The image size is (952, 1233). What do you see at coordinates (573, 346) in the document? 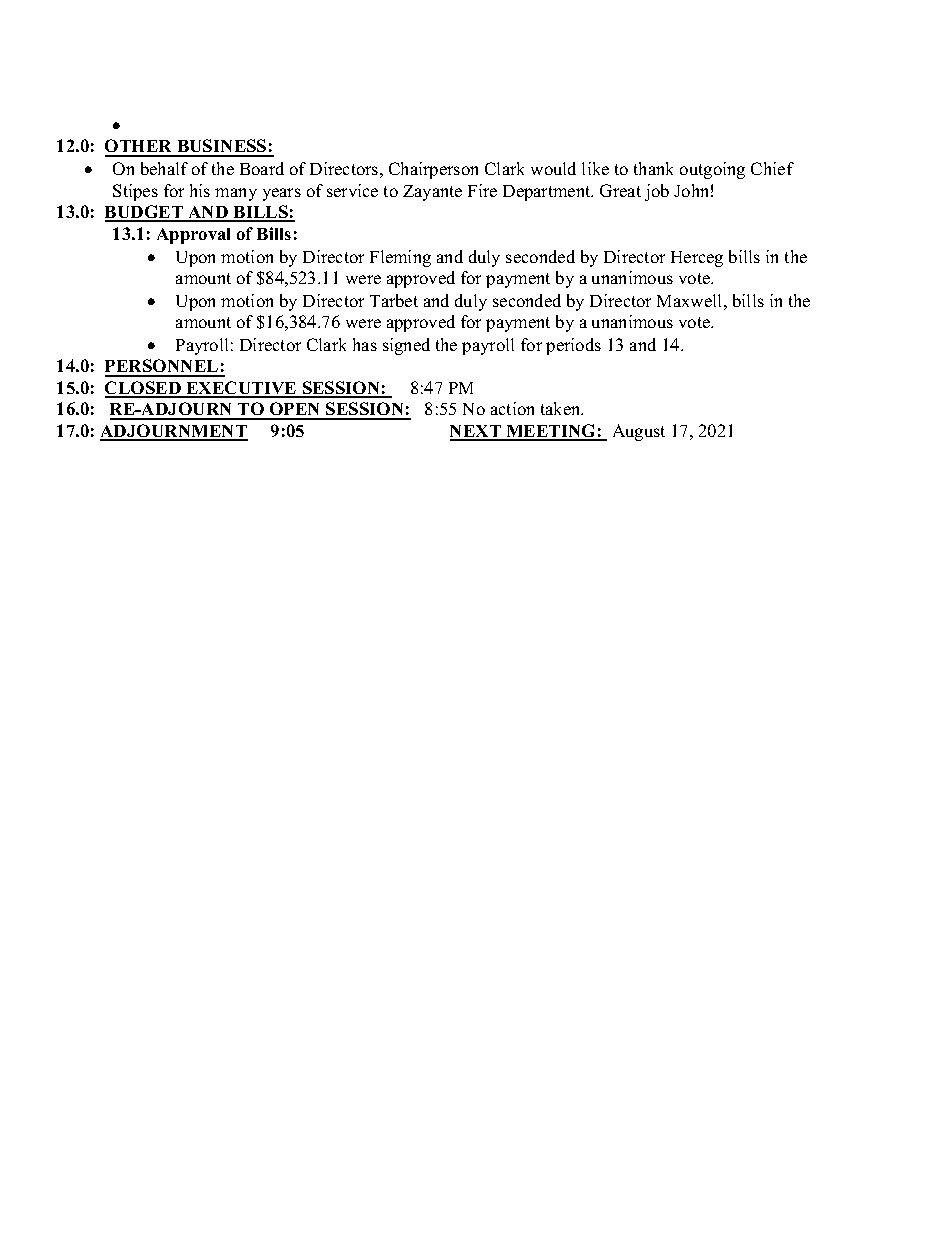
I see `periods` at bounding box center [573, 346].
